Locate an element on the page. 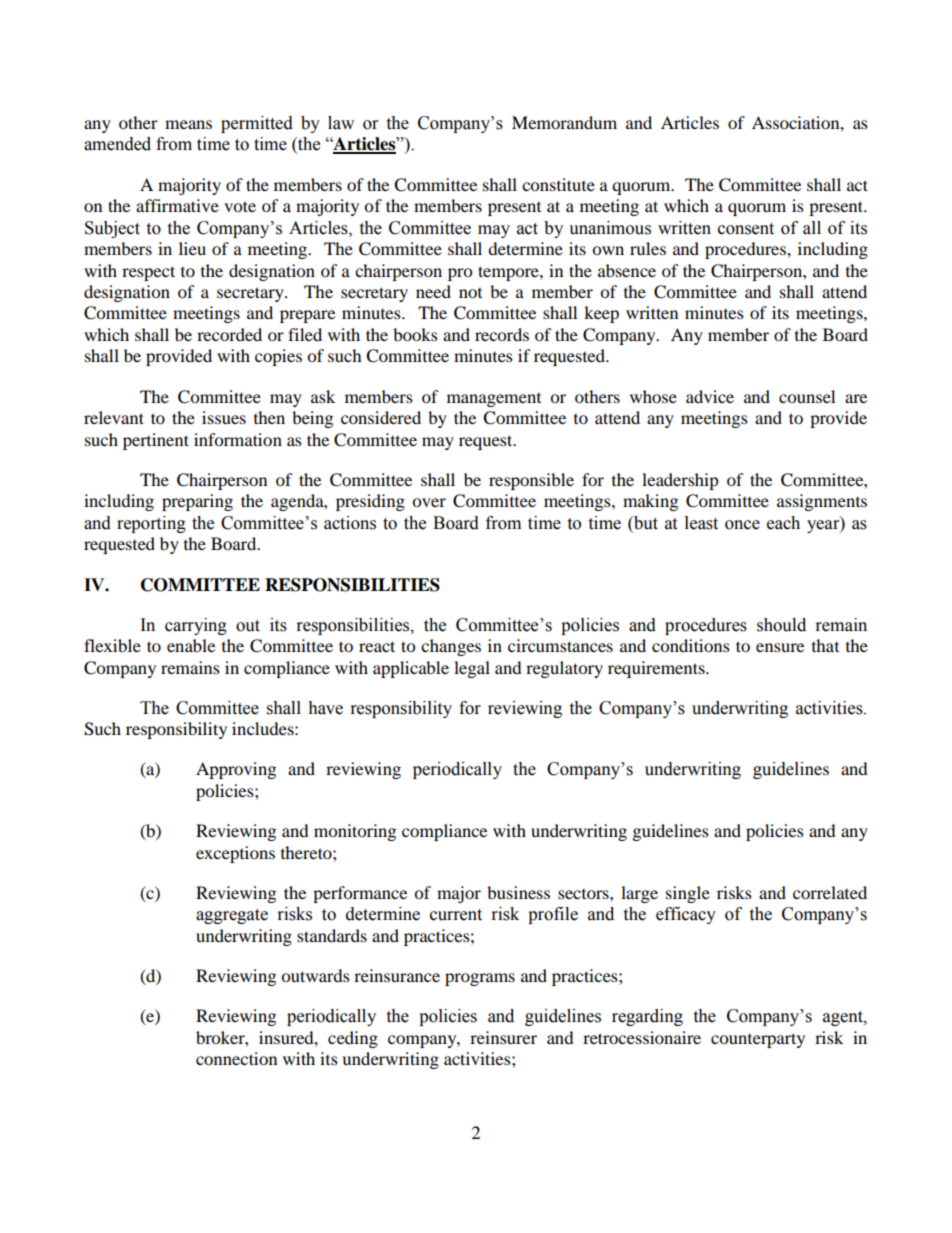 The image size is (952, 1233). carrying is located at coordinates (196, 626).
